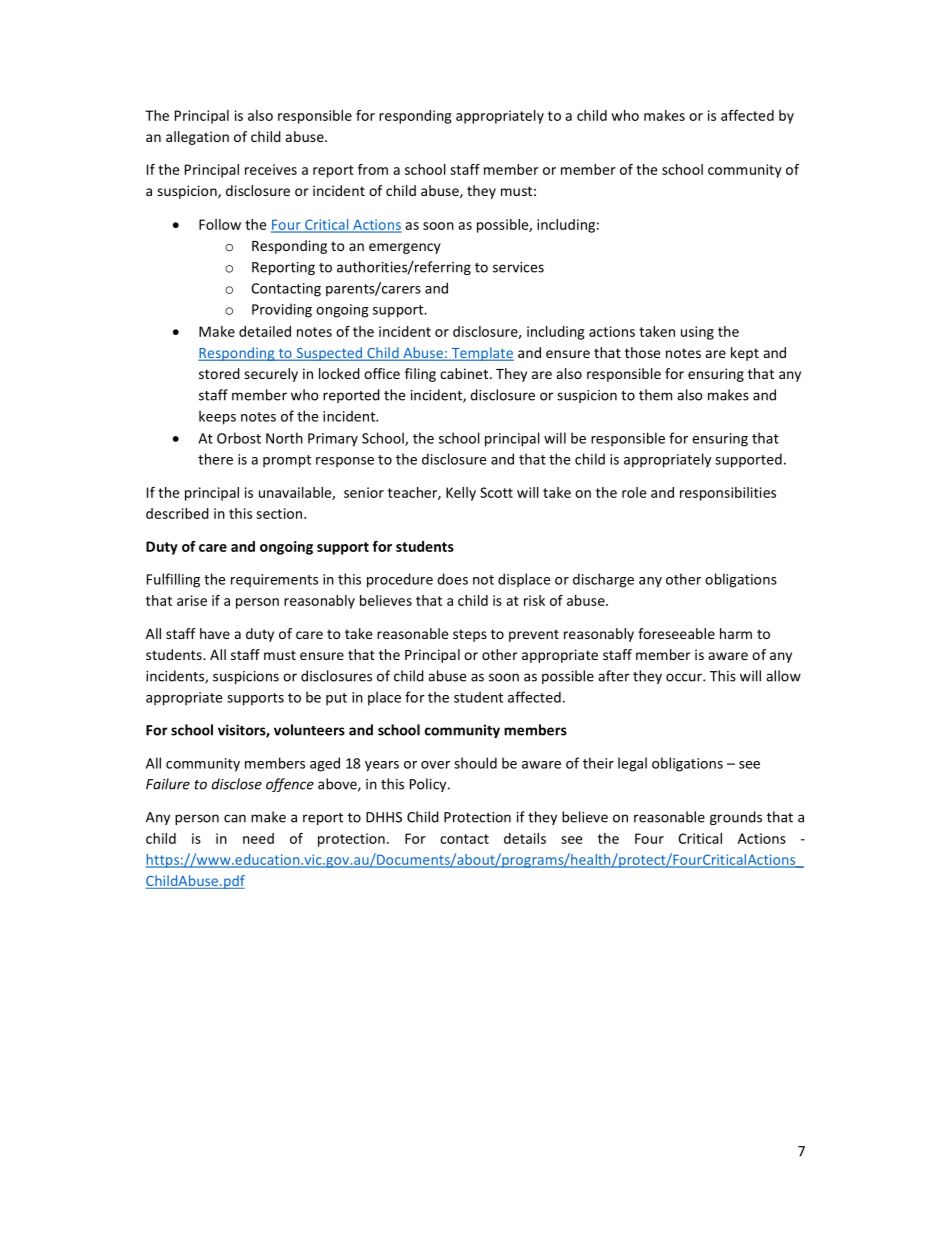  Describe the element at coordinates (685, 677) in the page. I see `occur` at that location.
